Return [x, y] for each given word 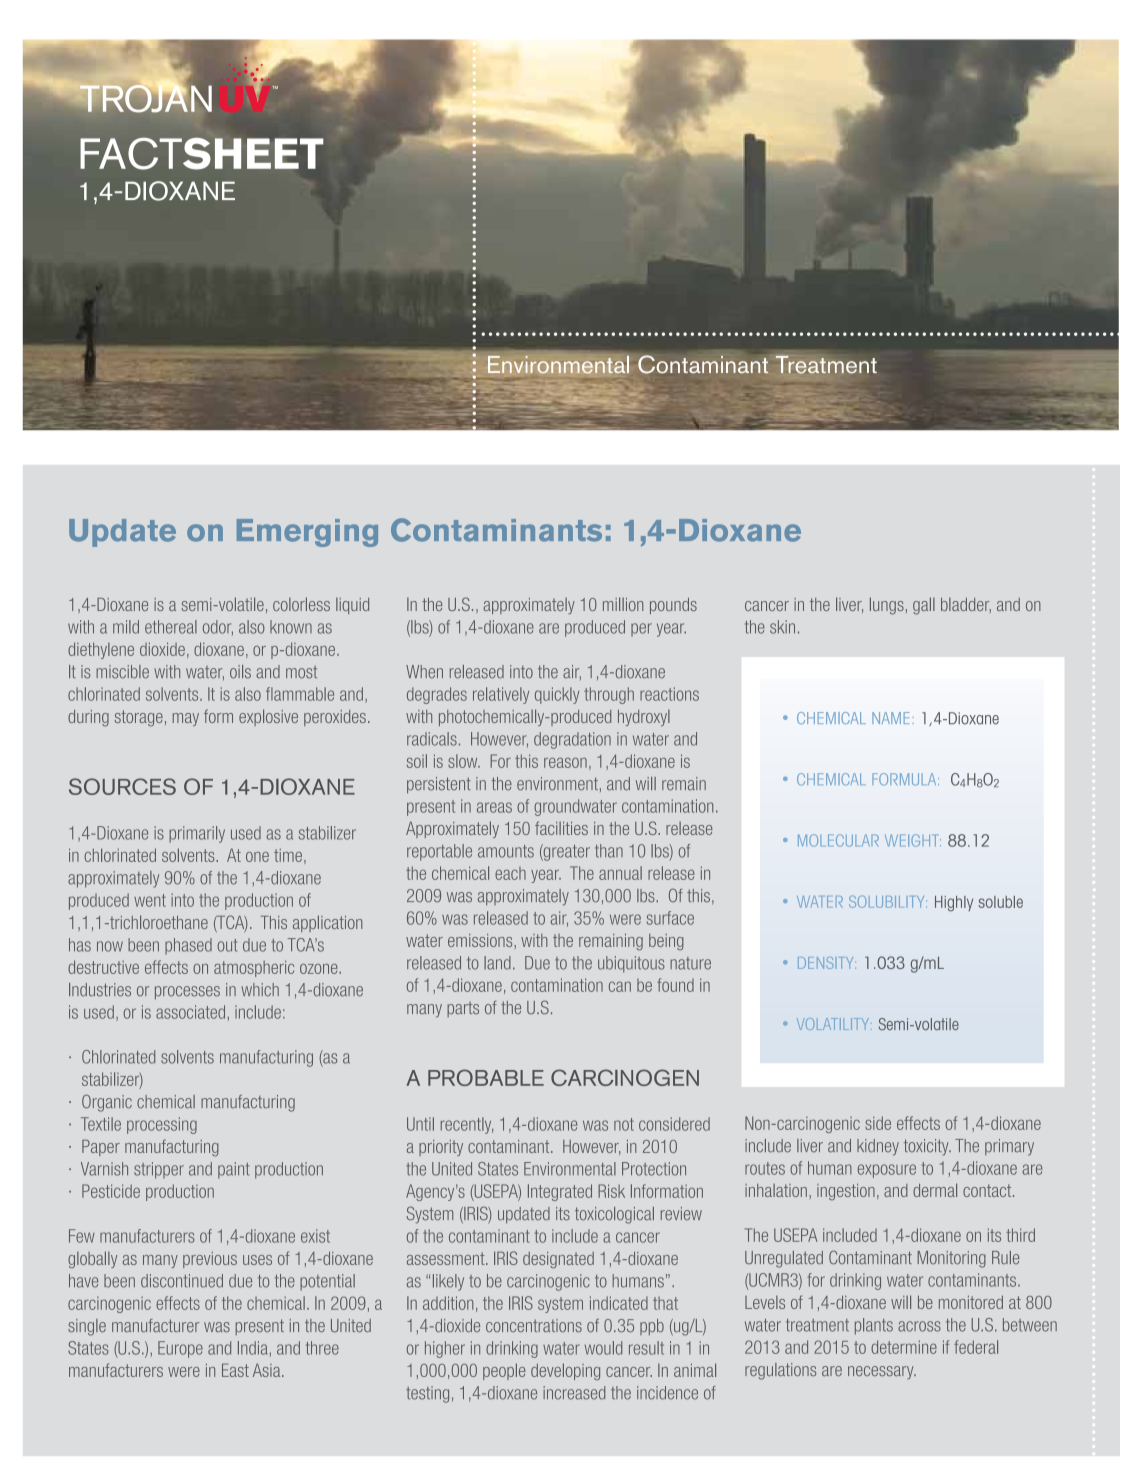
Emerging [307, 533]
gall [924, 606]
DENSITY [827, 963]
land [497, 963]
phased [188, 946]
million [623, 604]
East [235, 1370]
